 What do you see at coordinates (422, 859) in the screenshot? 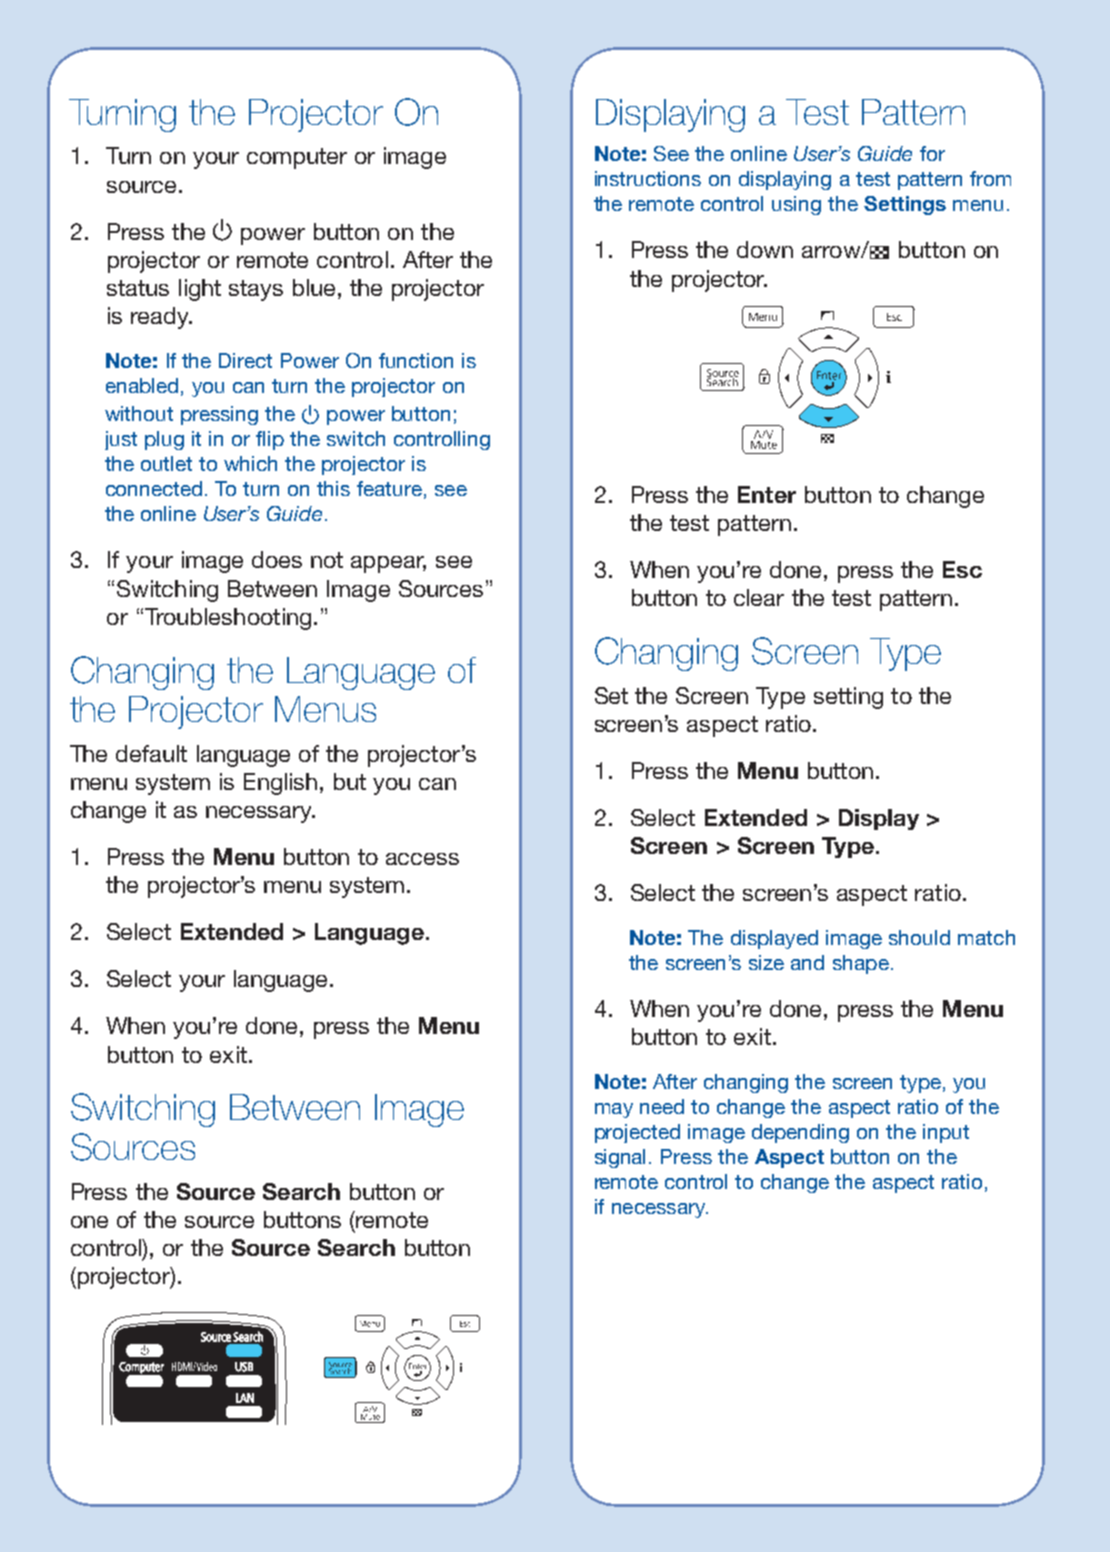
I see `access` at bounding box center [422, 859].
